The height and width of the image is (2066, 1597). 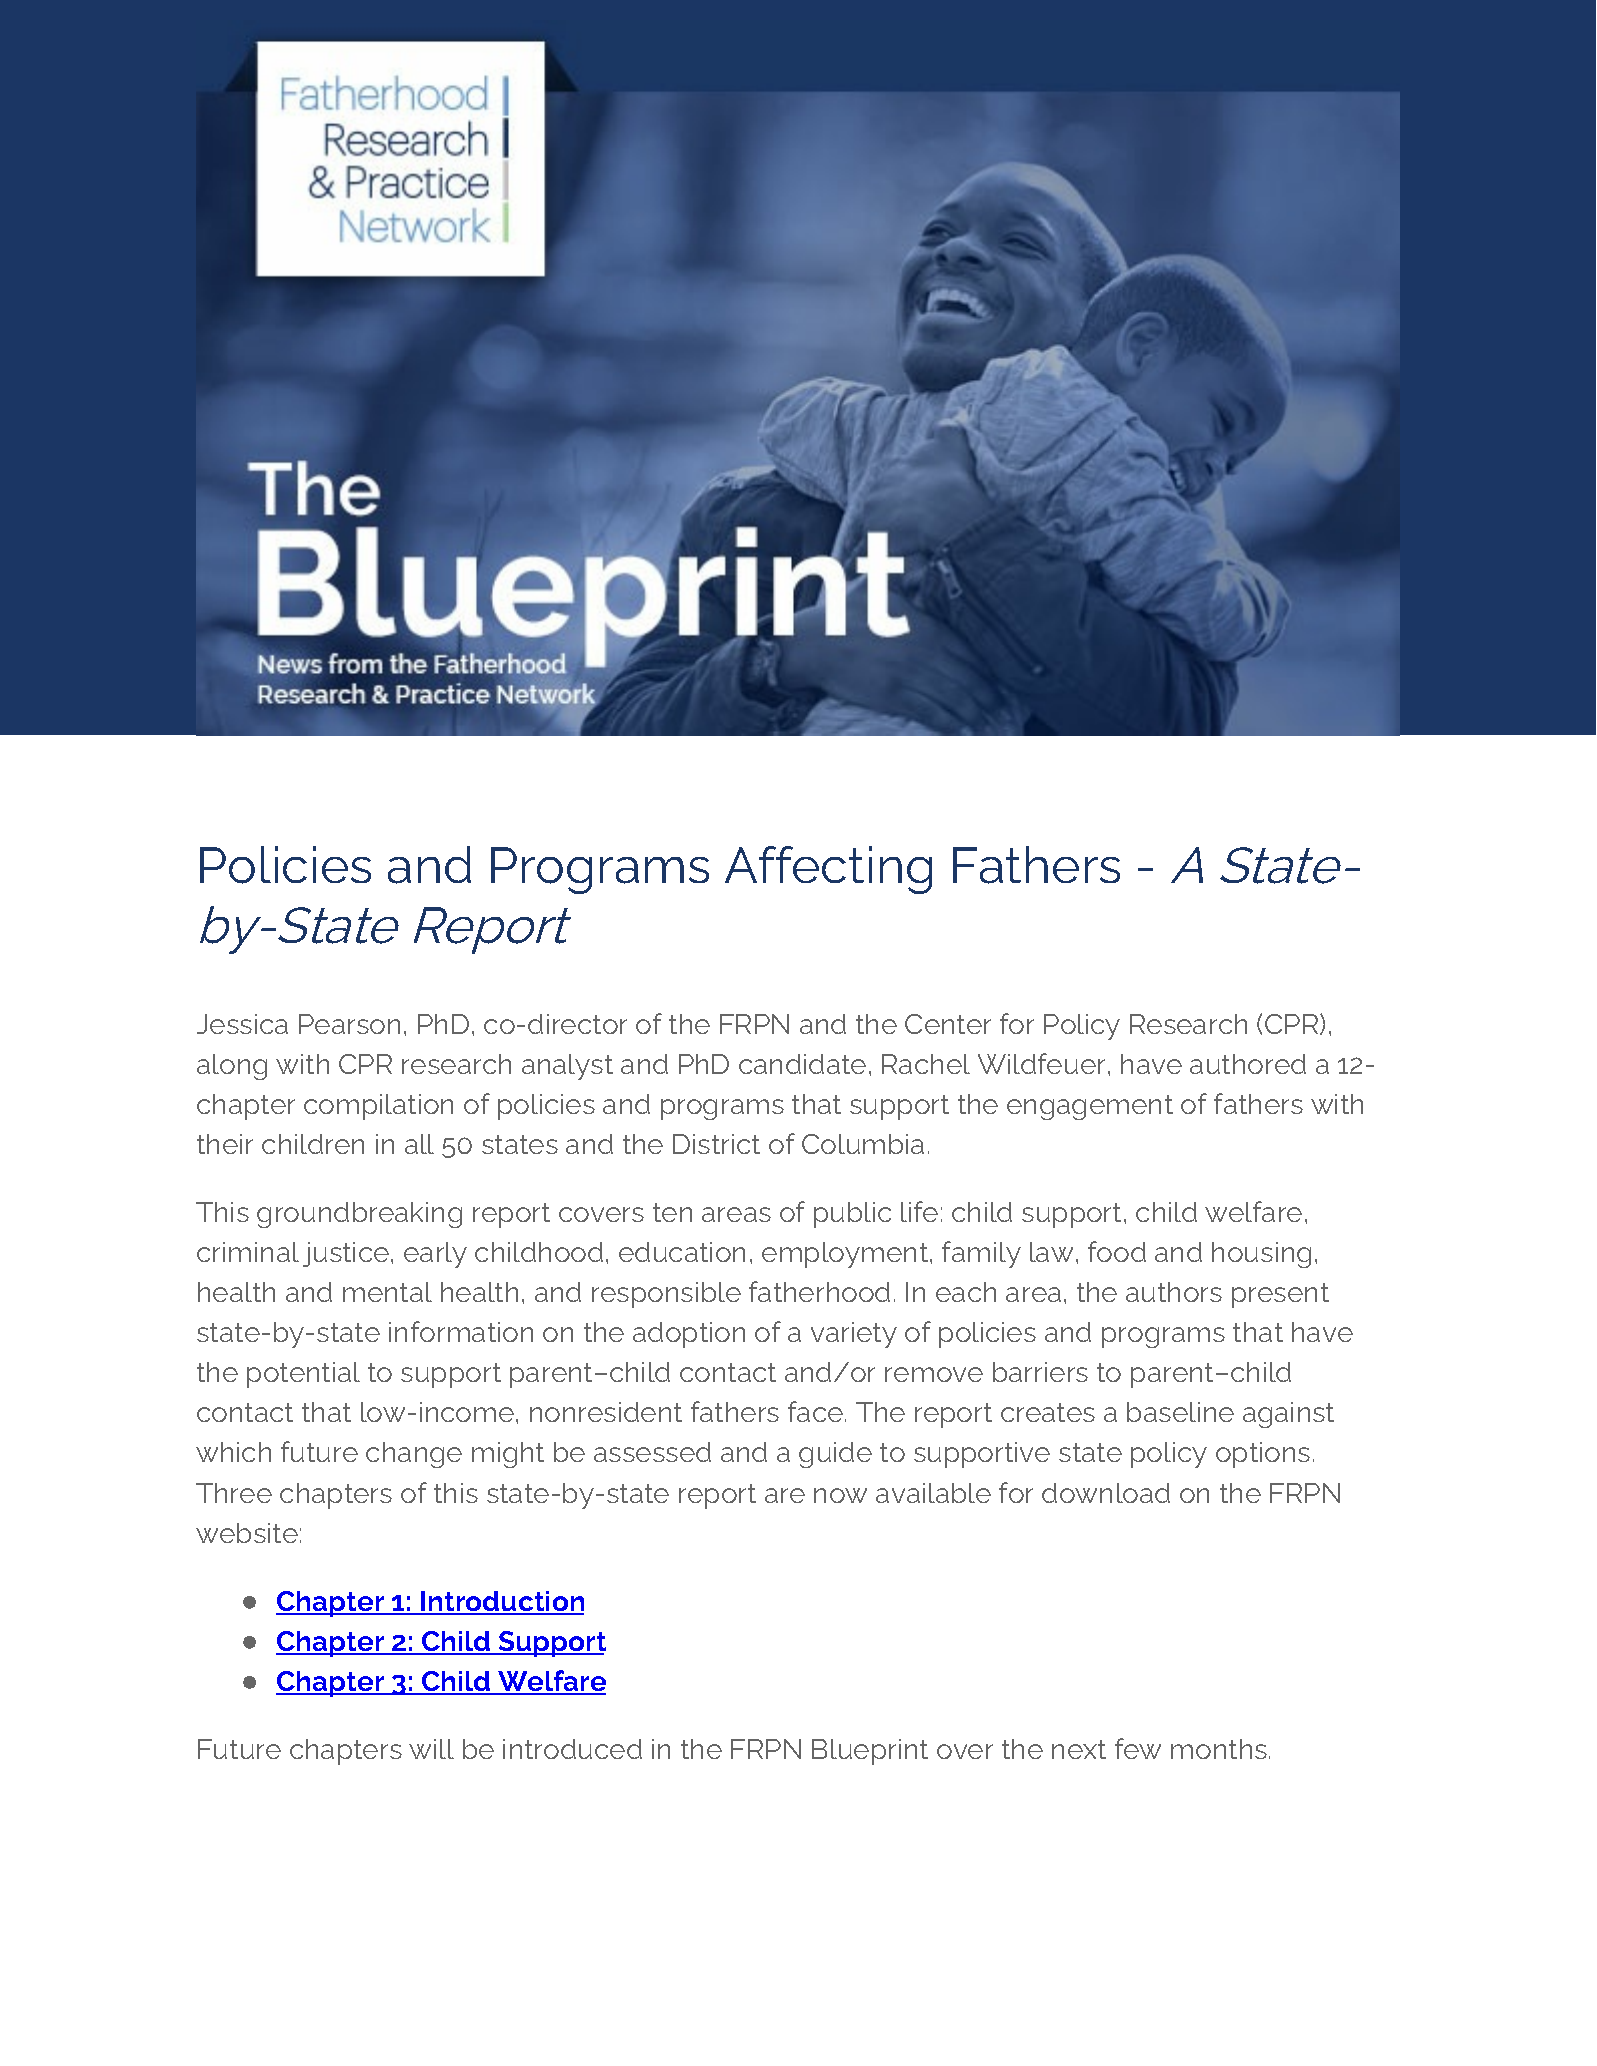 I want to click on Center, so click(x=948, y=1024).
